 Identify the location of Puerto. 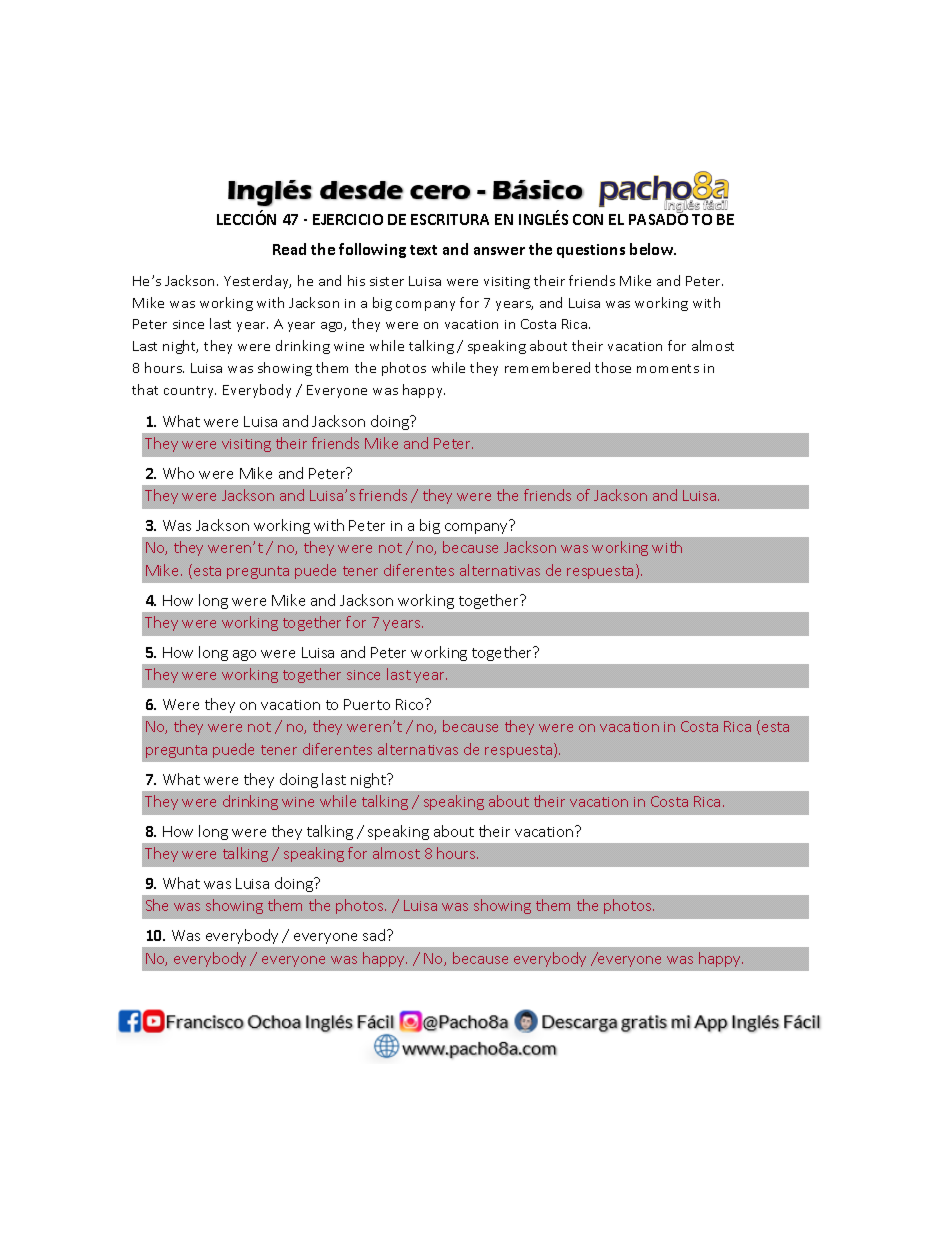
(367, 704).
